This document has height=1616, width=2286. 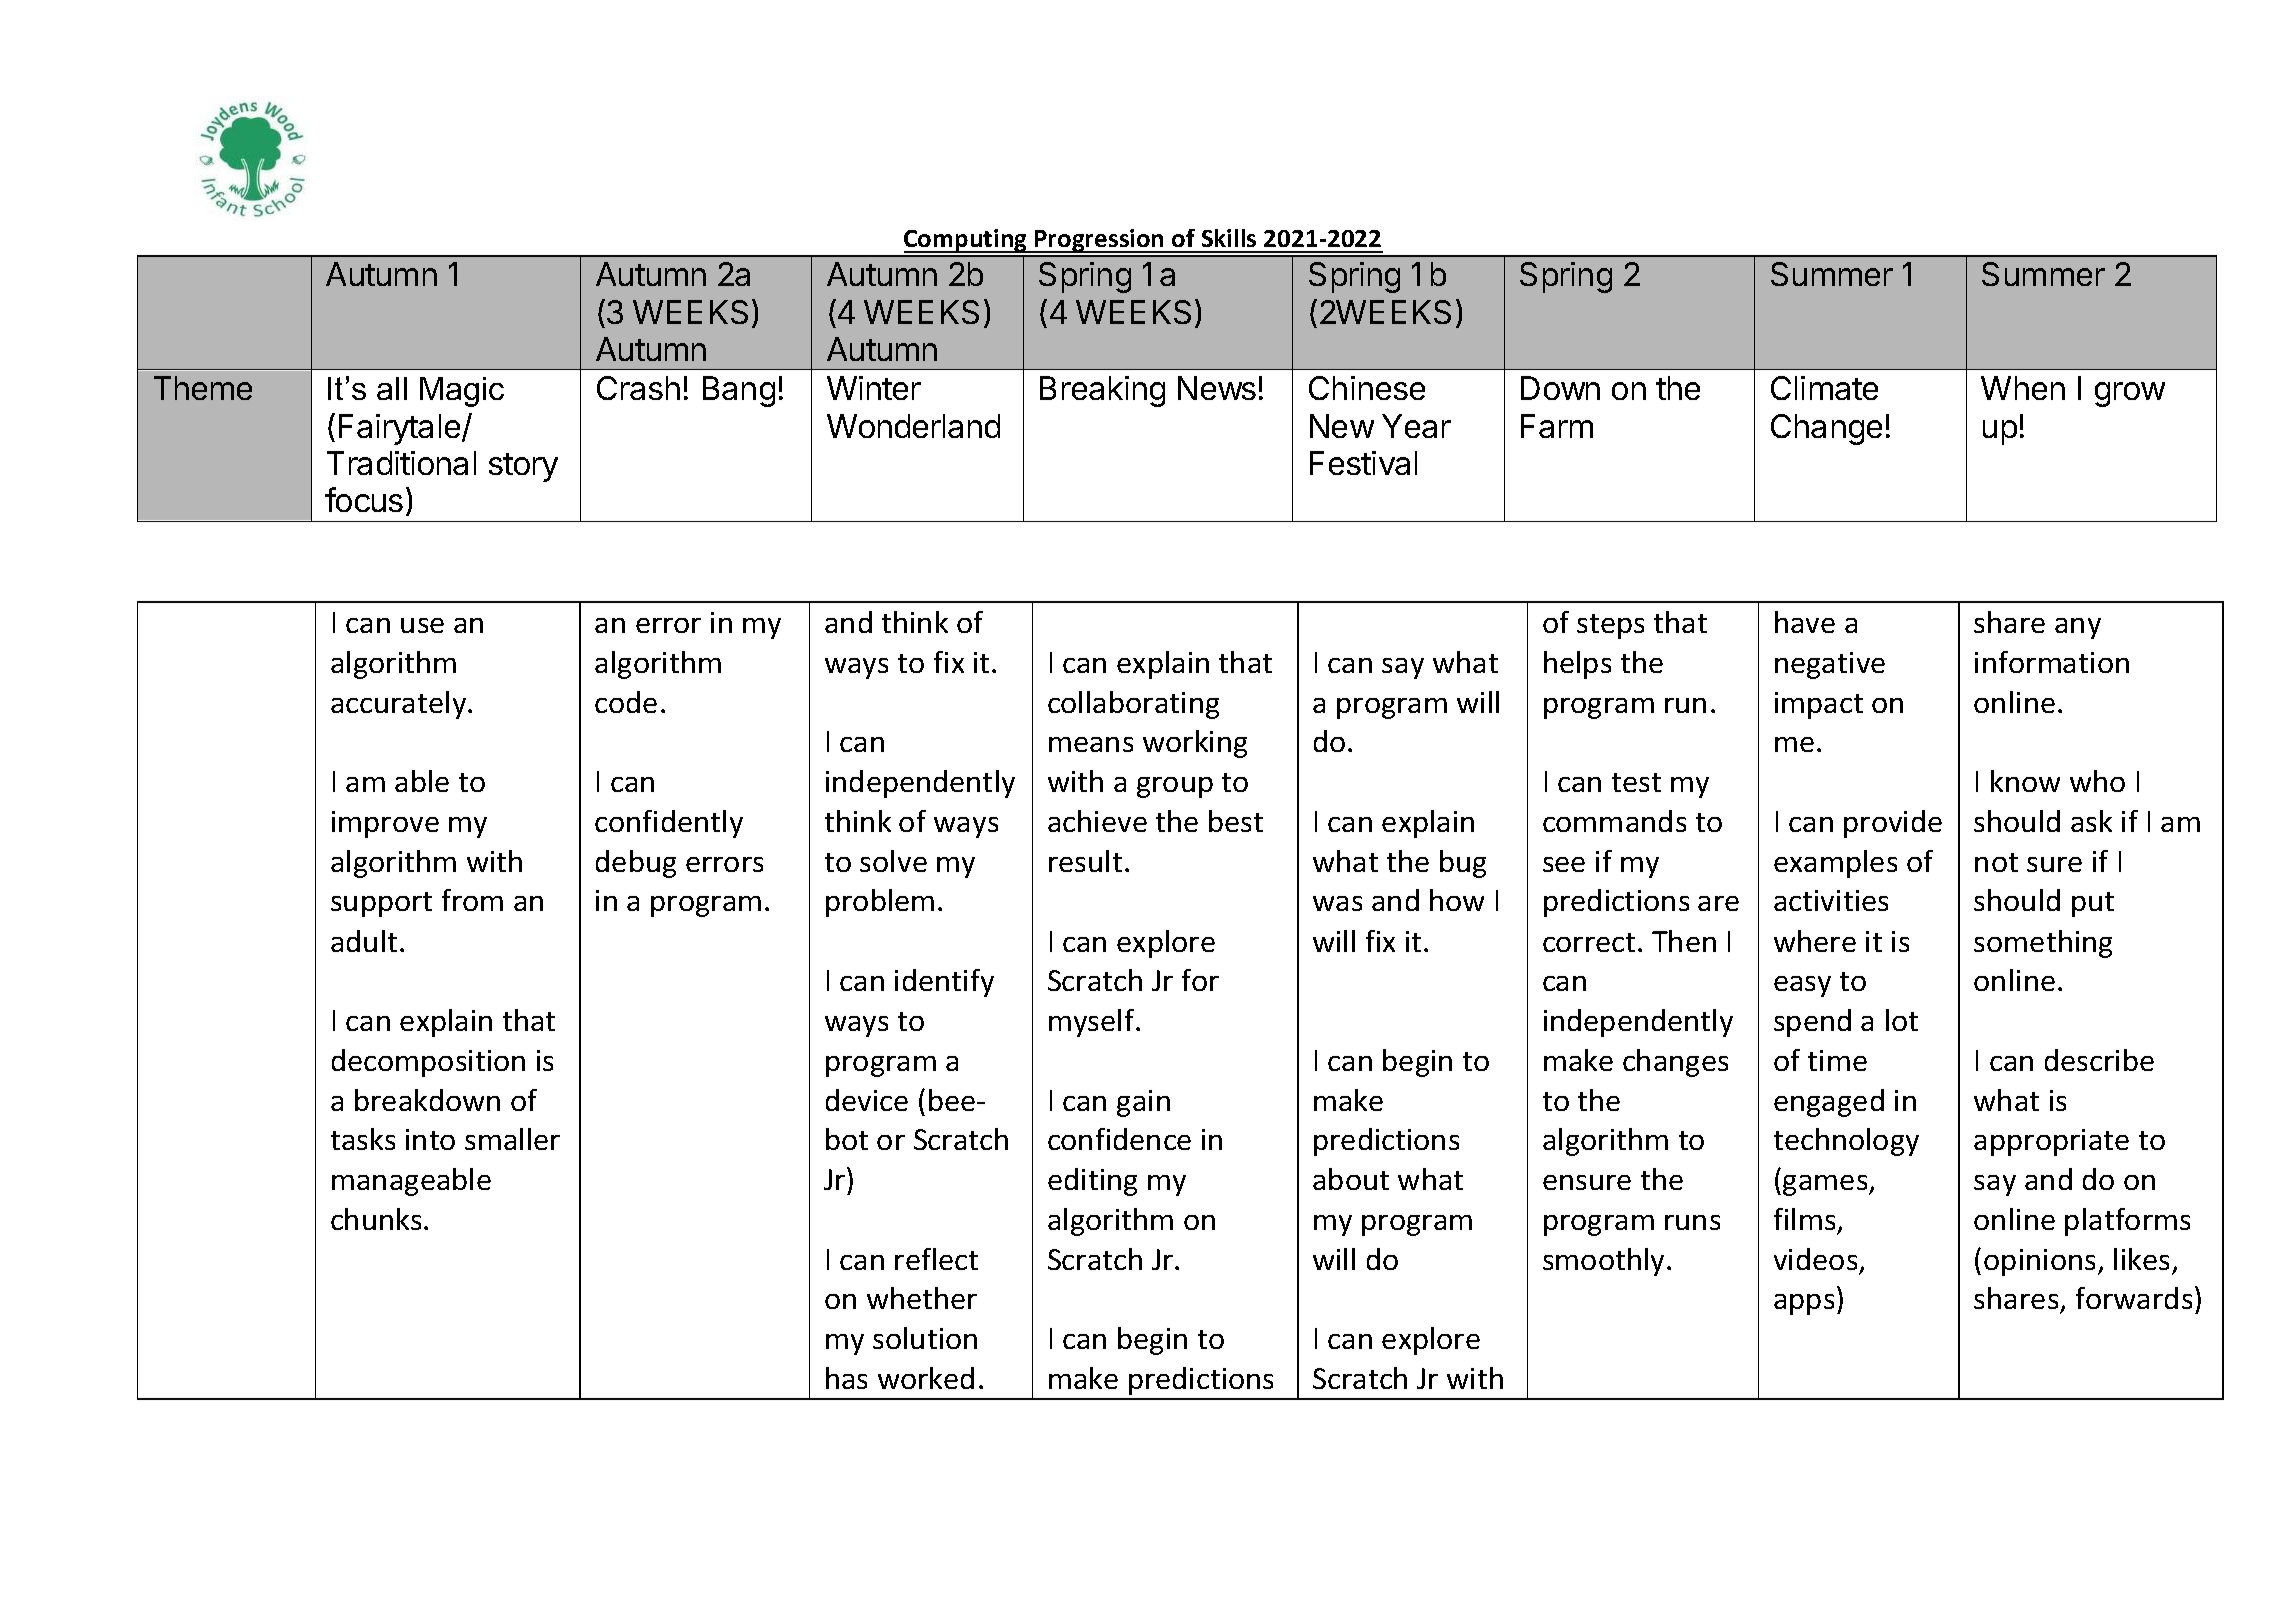 I want to click on impact, so click(x=1819, y=705).
